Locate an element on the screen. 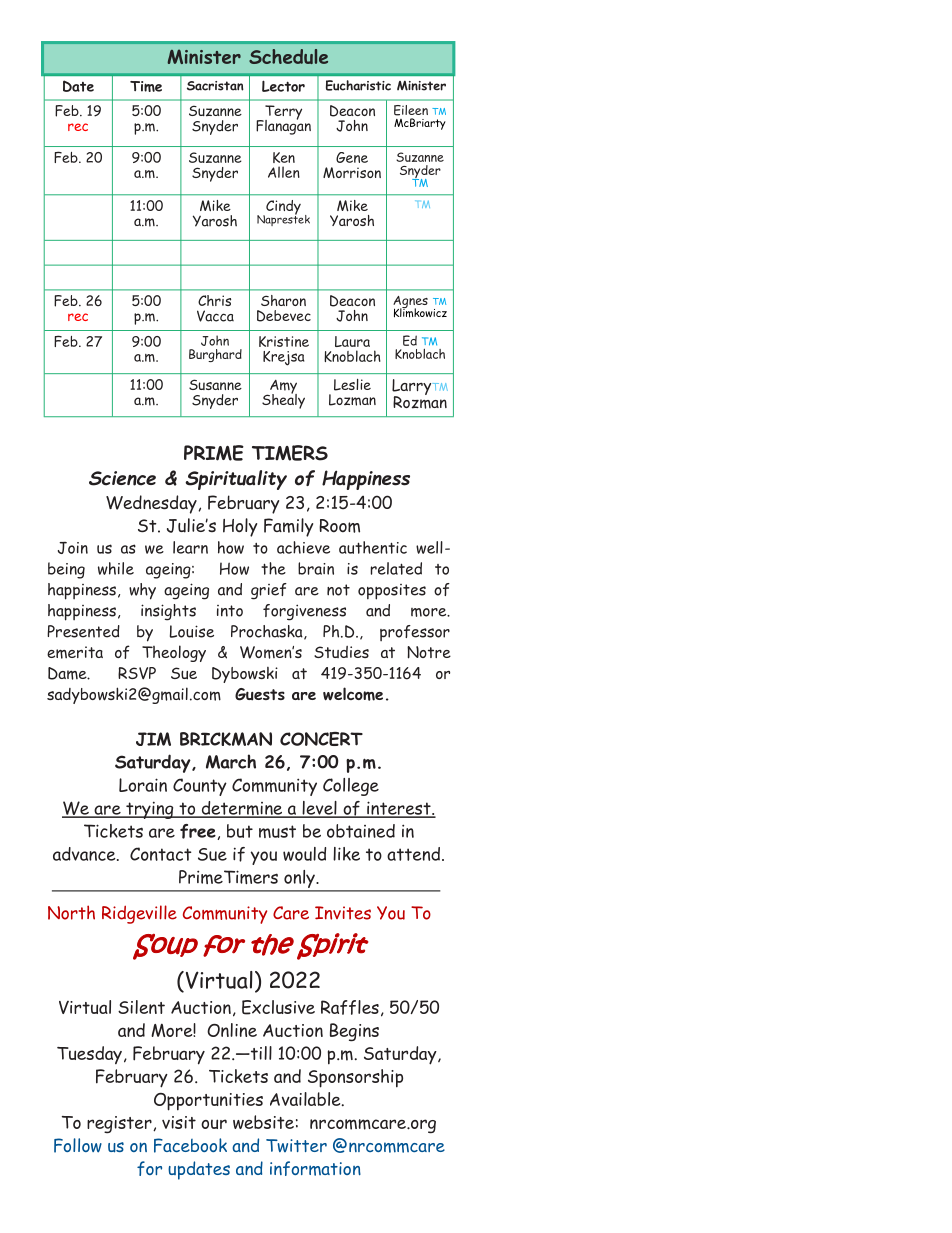 The height and width of the screenshot is (1233, 952). register is located at coordinates (120, 1124).
